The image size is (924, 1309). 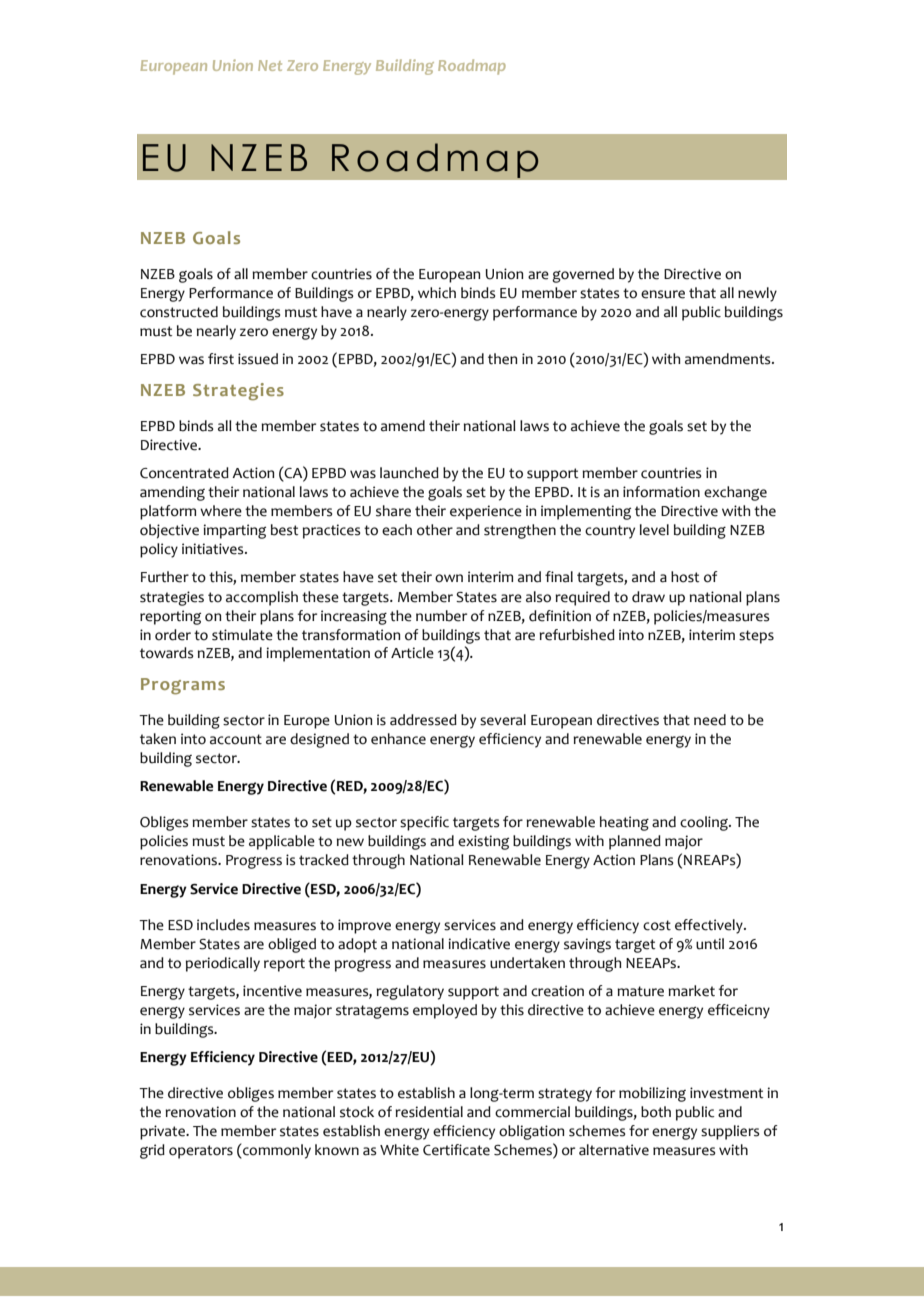 What do you see at coordinates (757, 294) in the screenshot?
I see `newly` at bounding box center [757, 294].
